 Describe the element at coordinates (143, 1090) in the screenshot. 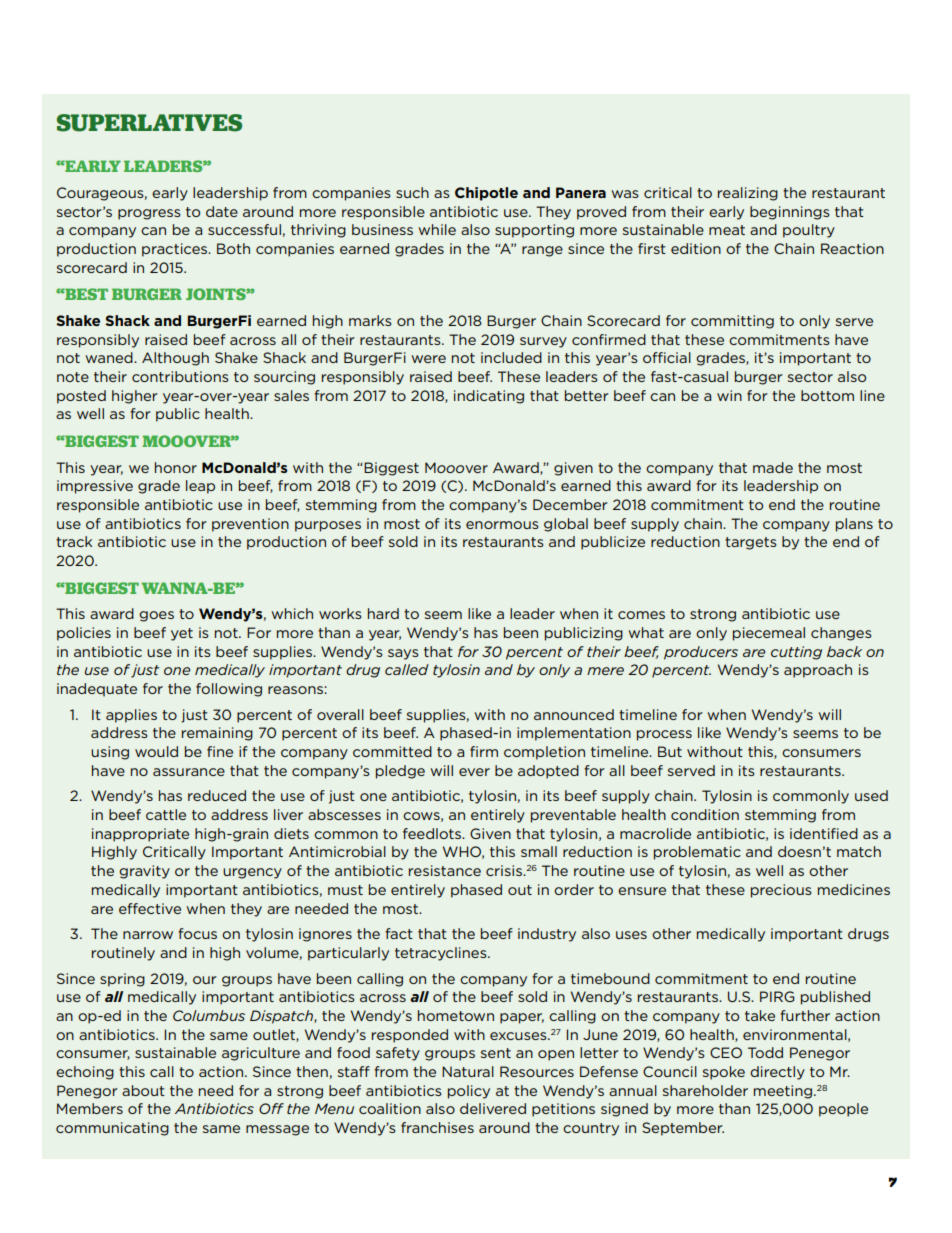

I see `about` at that location.
